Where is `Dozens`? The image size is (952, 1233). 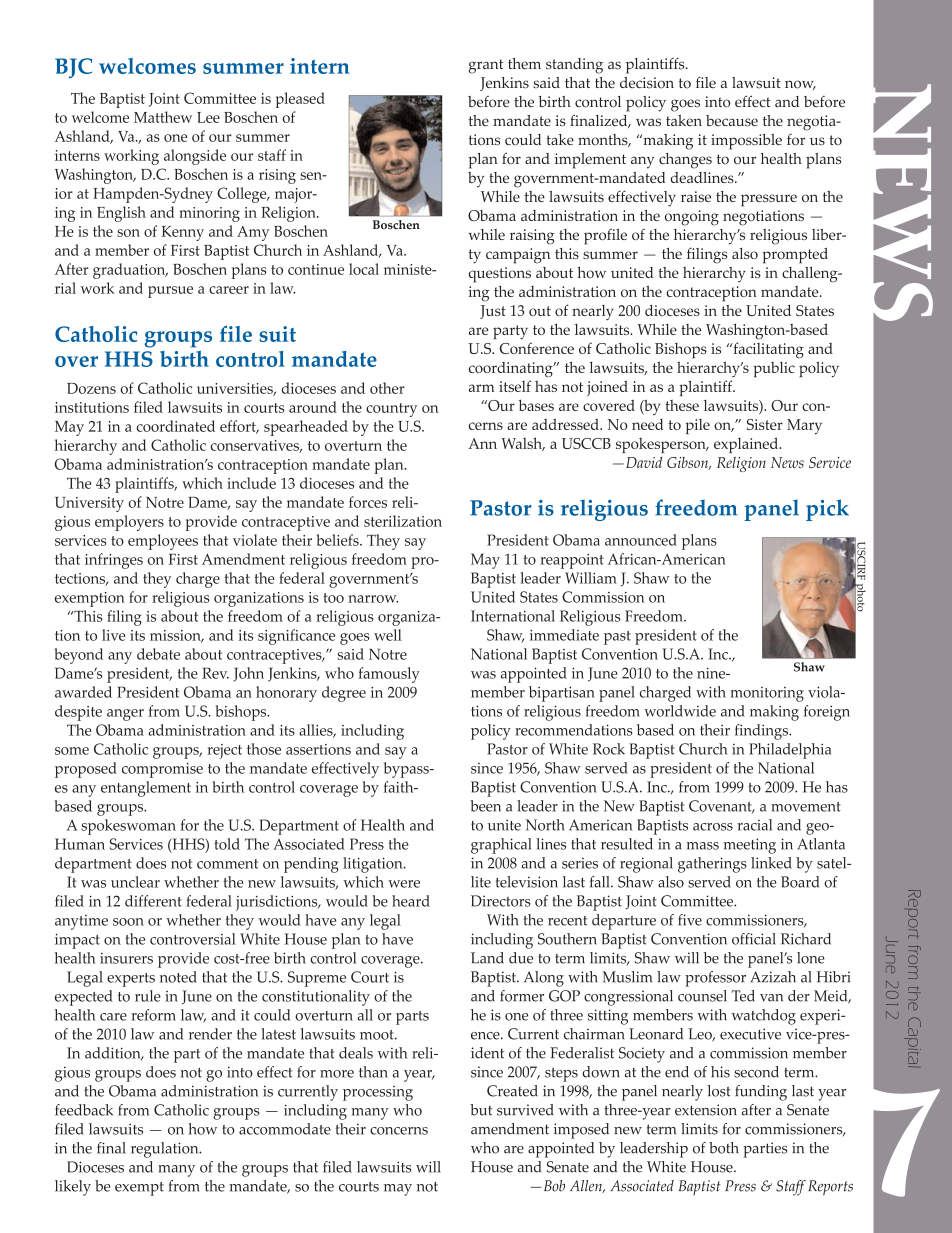 Dozens is located at coordinates (91, 388).
